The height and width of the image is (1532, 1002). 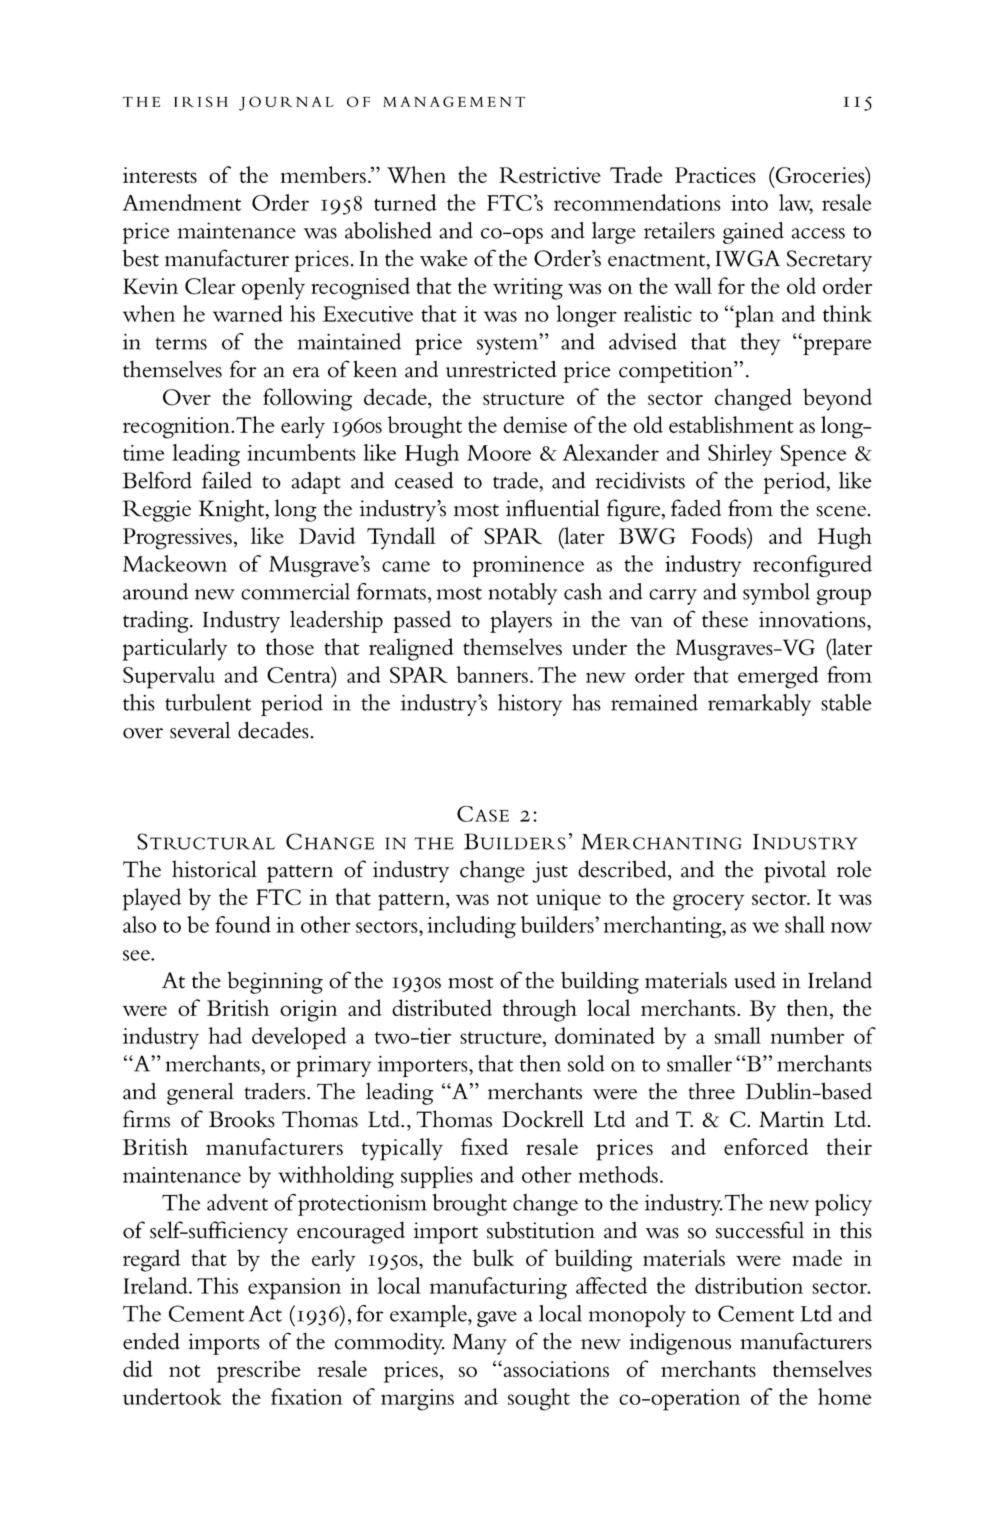 I want to click on remarkably, so click(x=759, y=705).
